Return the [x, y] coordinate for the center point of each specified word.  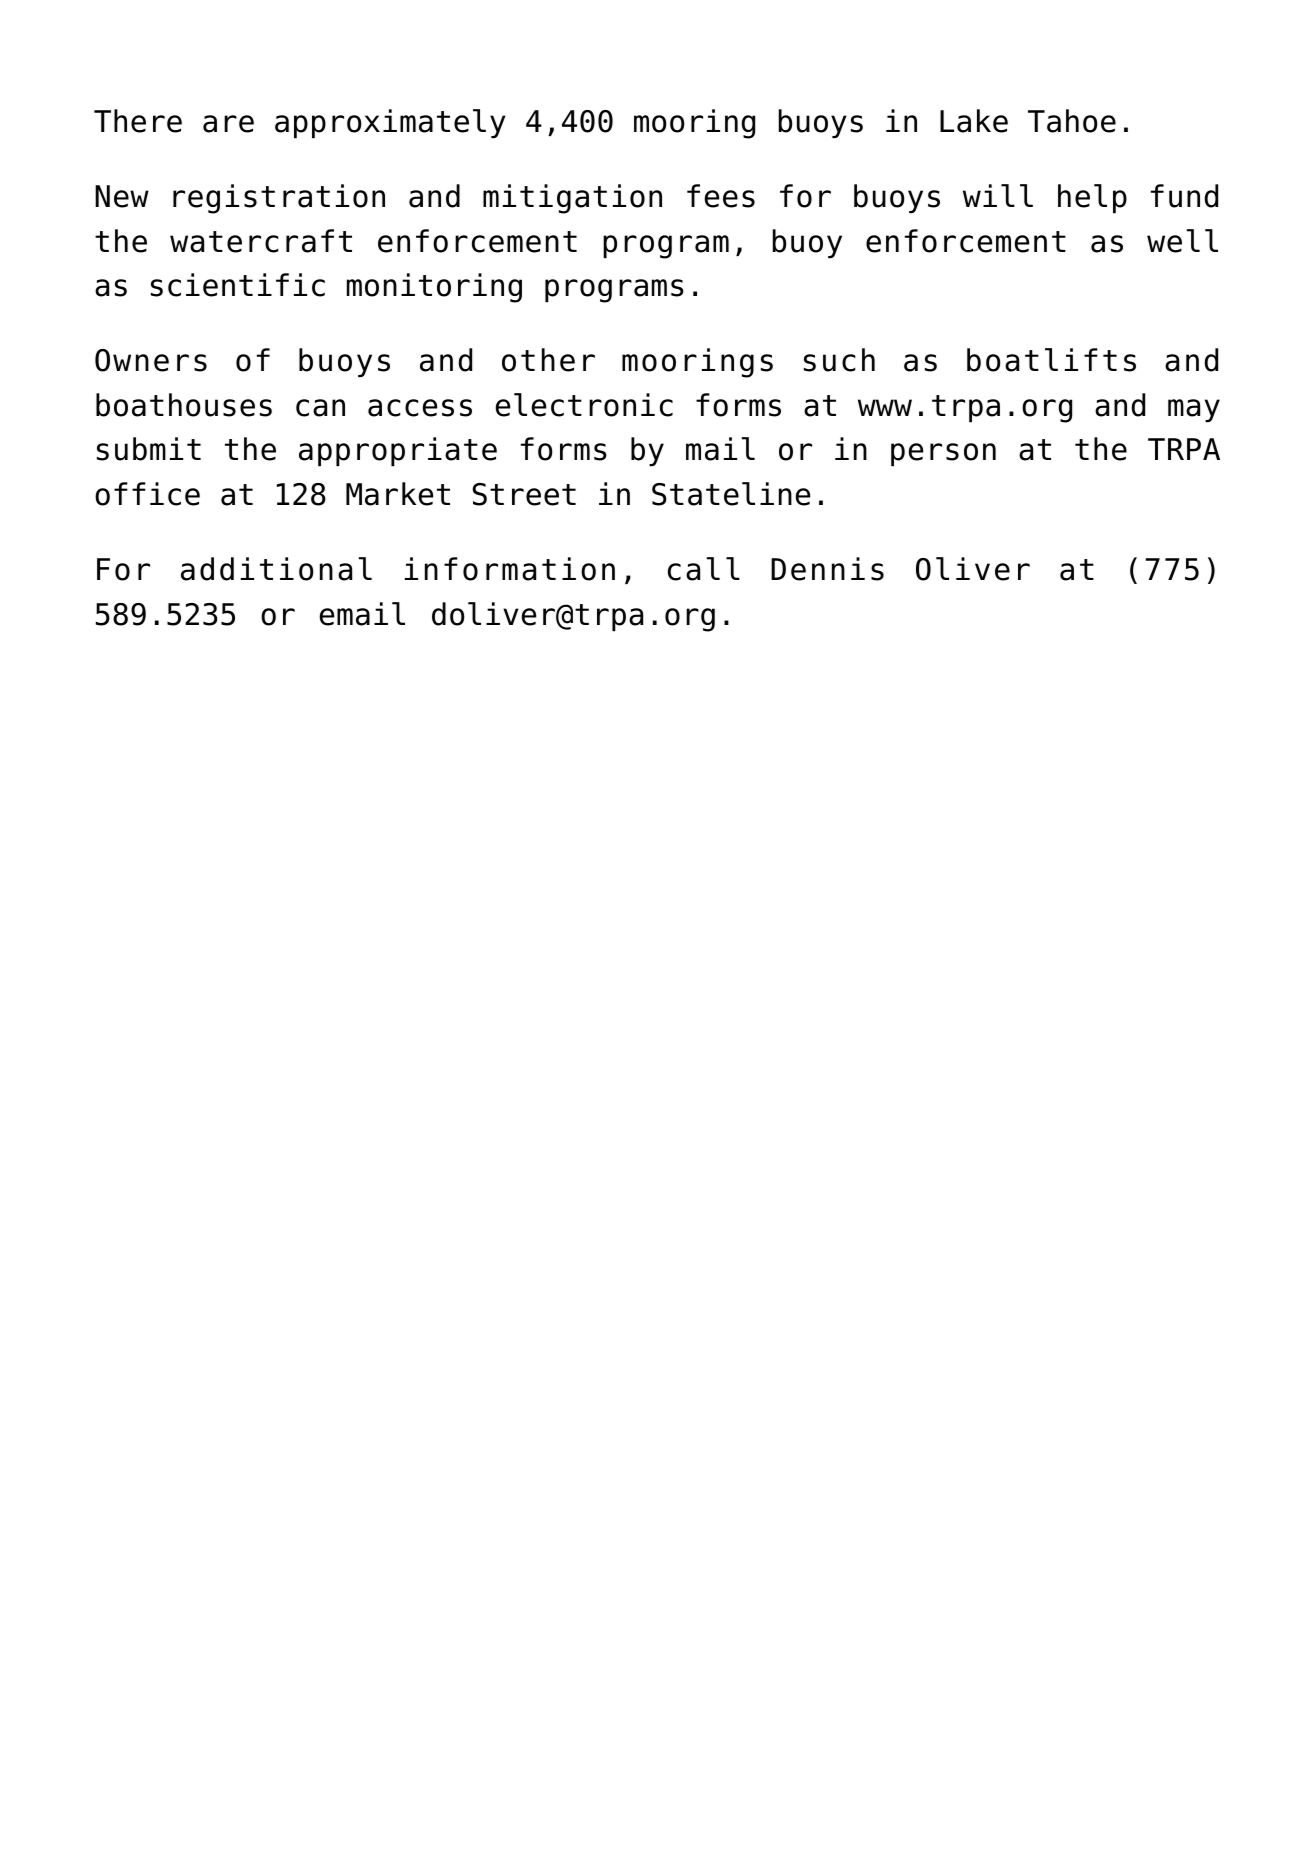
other [548, 360]
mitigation [572, 199]
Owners [151, 360]
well [1182, 241]
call [704, 569]
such [839, 360]
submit [149, 449]
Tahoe [1072, 121]
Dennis [827, 569]
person [943, 455]
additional [276, 569]
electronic [584, 405]
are [228, 124]
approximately [390, 124]
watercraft [261, 241]
